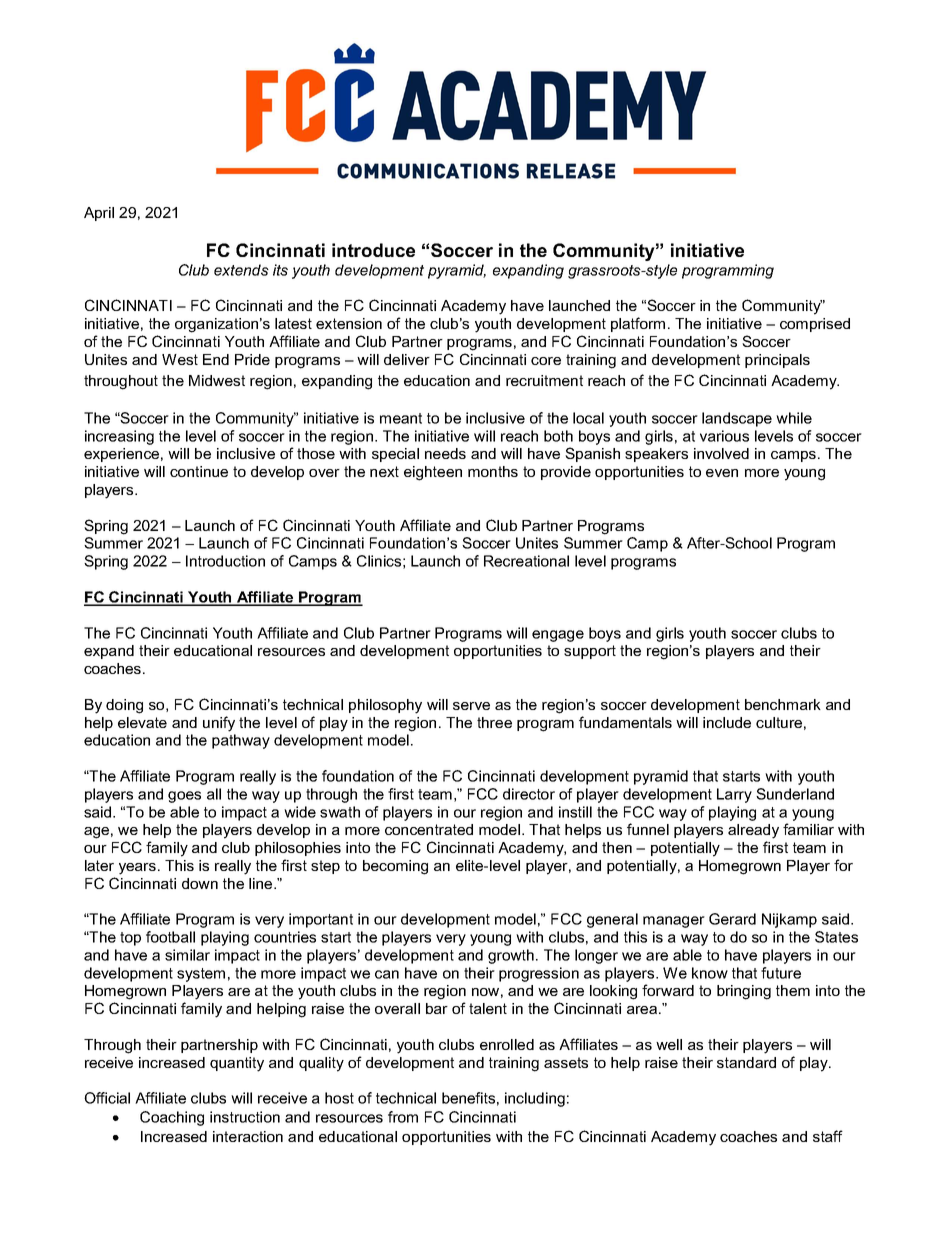  Describe the element at coordinates (403, 1117) in the page. I see `from` at that location.
